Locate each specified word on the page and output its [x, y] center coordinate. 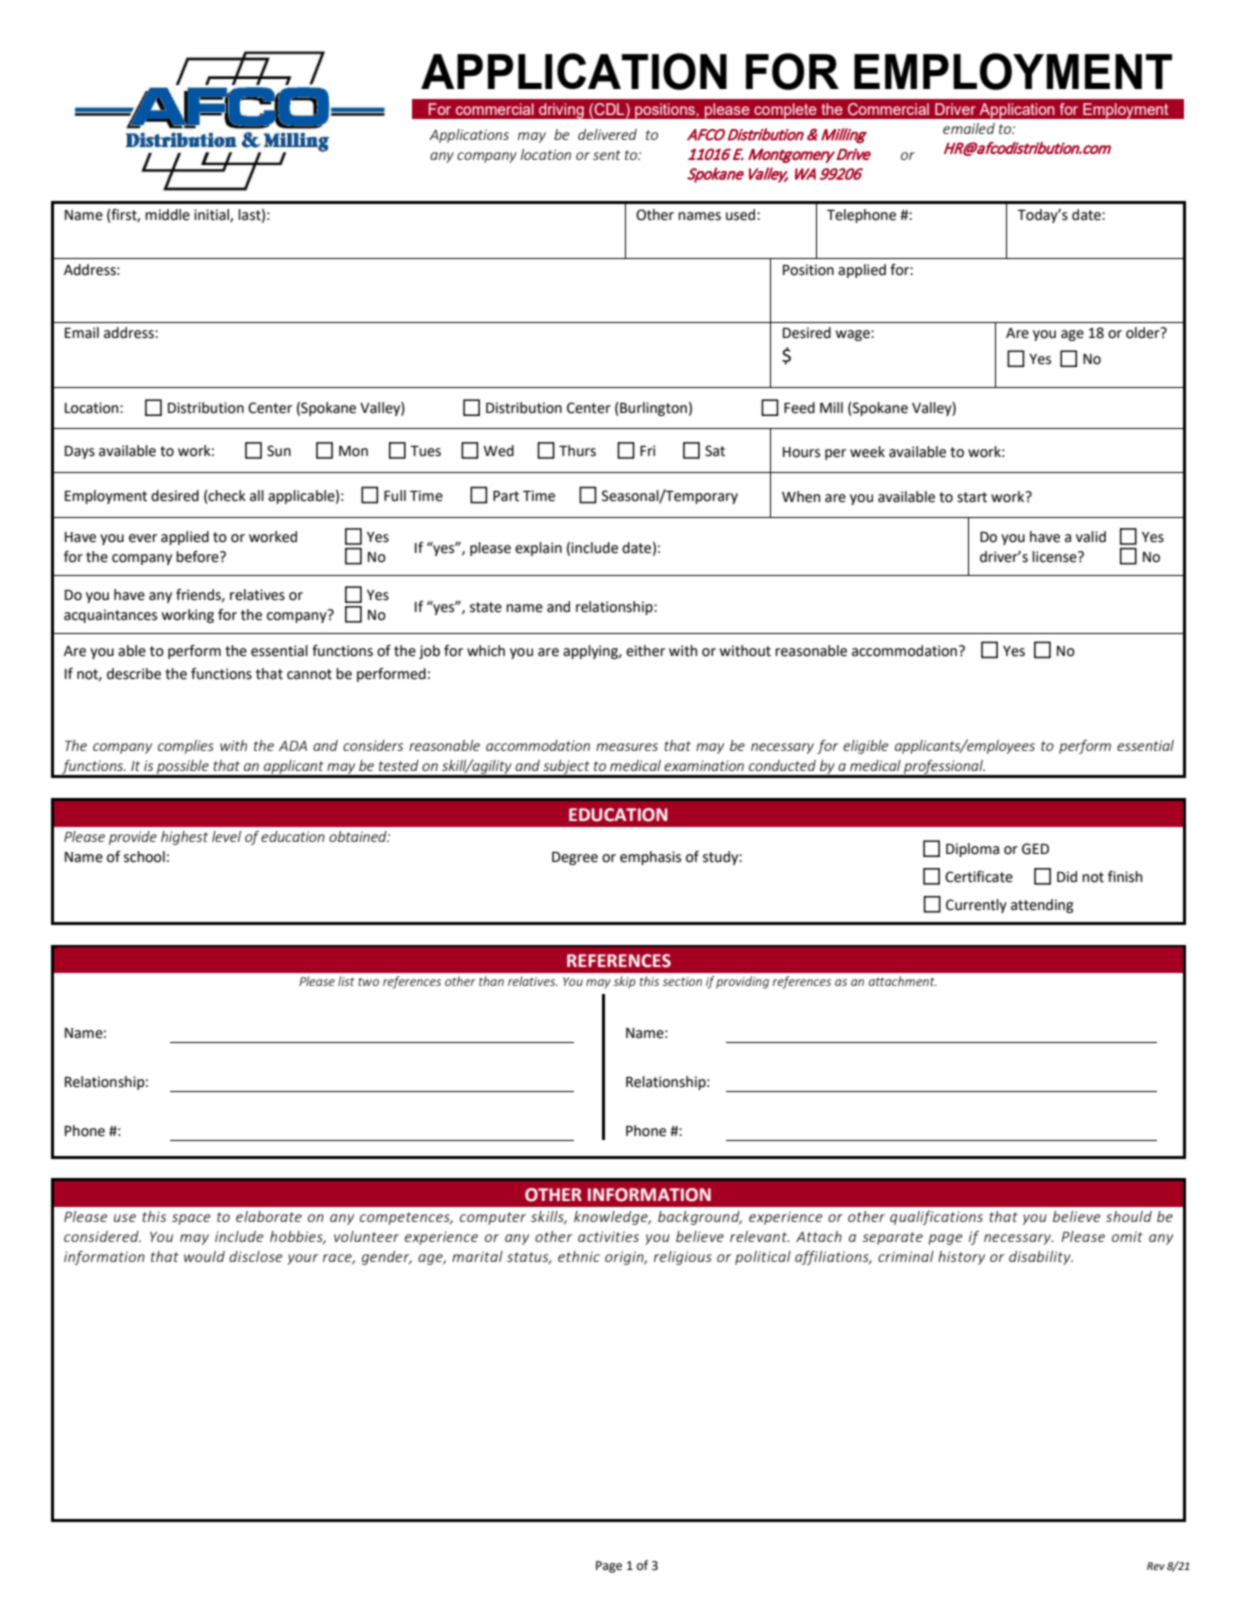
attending [1042, 906]
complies [186, 747]
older [1144, 333]
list [346, 981]
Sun [279, 451]
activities [608, 1236]
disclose [255, 1256]
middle [167, 215]
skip [625, 982]
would [204, 1256]
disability [1041, 1258]
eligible [865, 747]
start [972, 497]
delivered [607, 134]
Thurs [577, 451]
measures [627, 747]
